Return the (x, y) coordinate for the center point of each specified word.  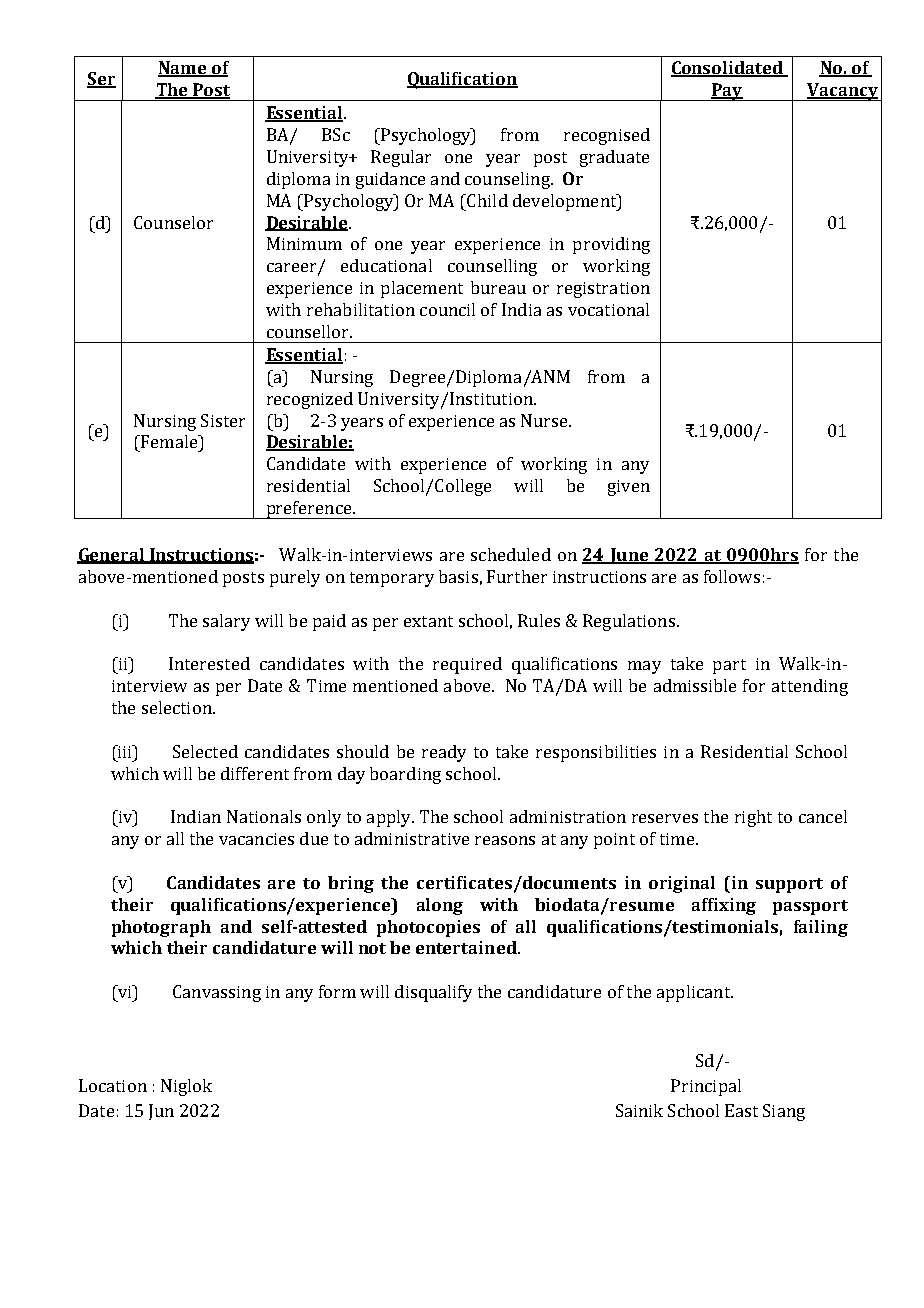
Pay (727, 92)
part (729, 666)
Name (183, 69)
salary (226, 622)
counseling (508, 180)
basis (458, 576)
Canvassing (217, 993)
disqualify (433, 993)
